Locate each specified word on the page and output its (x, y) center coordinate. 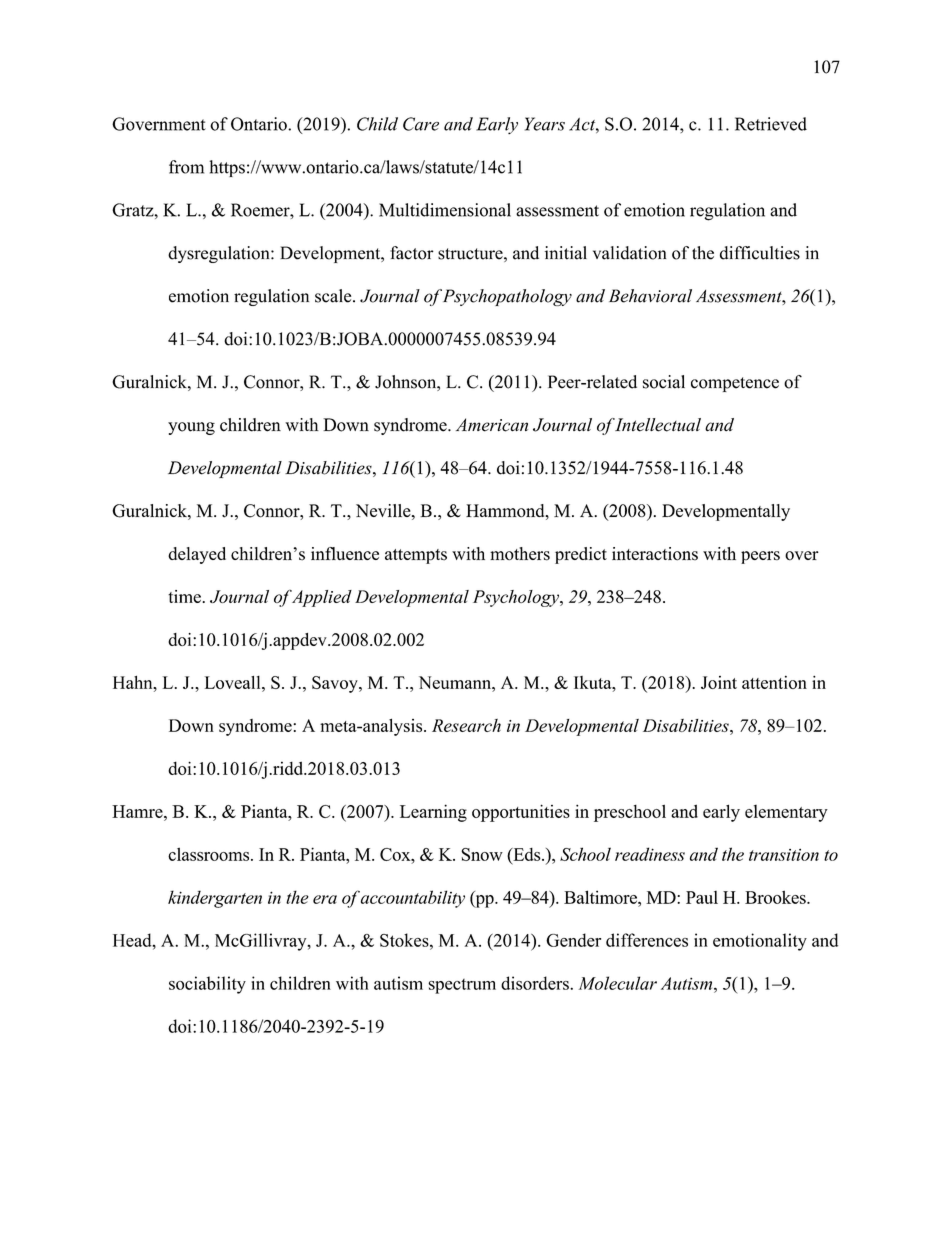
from (186, 167)
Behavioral (650, 296)
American (492, 425)
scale (334, 296)
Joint (719, 682)
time (185, 596)
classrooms (210, 854)
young (191, 428)
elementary (786, 813)
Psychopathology (507, 297)
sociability (207, 985)
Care (421, 124)
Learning (433, 813)
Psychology (517, 598)
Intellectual (657, 425)
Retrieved (771, 124)
